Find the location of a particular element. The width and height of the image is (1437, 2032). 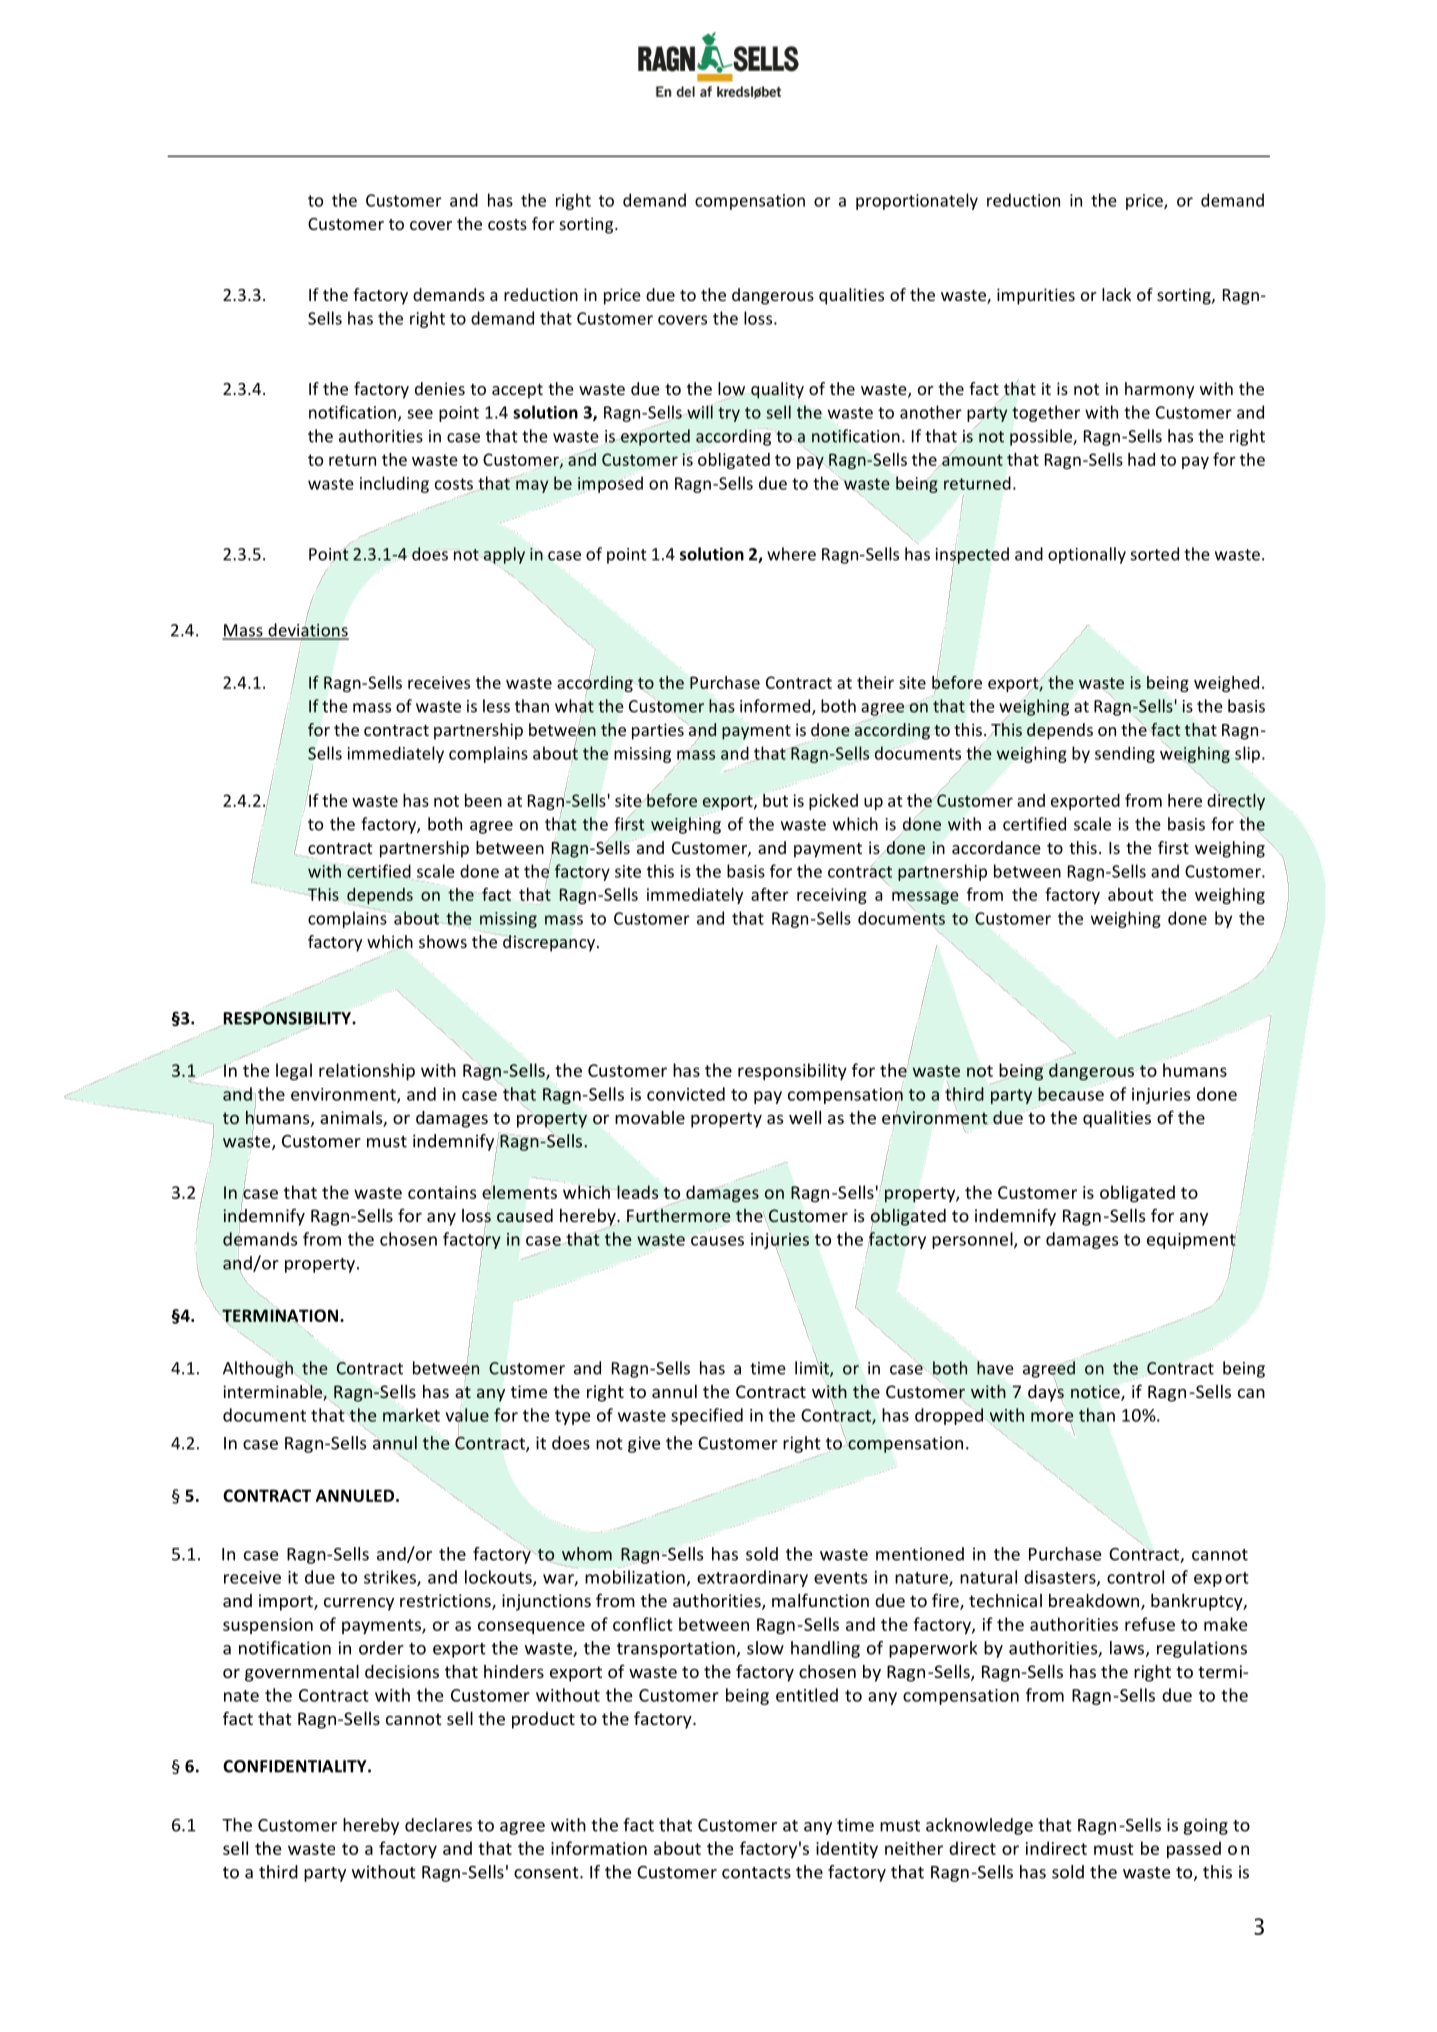

relationship is located at coordinates (367, 1071).
